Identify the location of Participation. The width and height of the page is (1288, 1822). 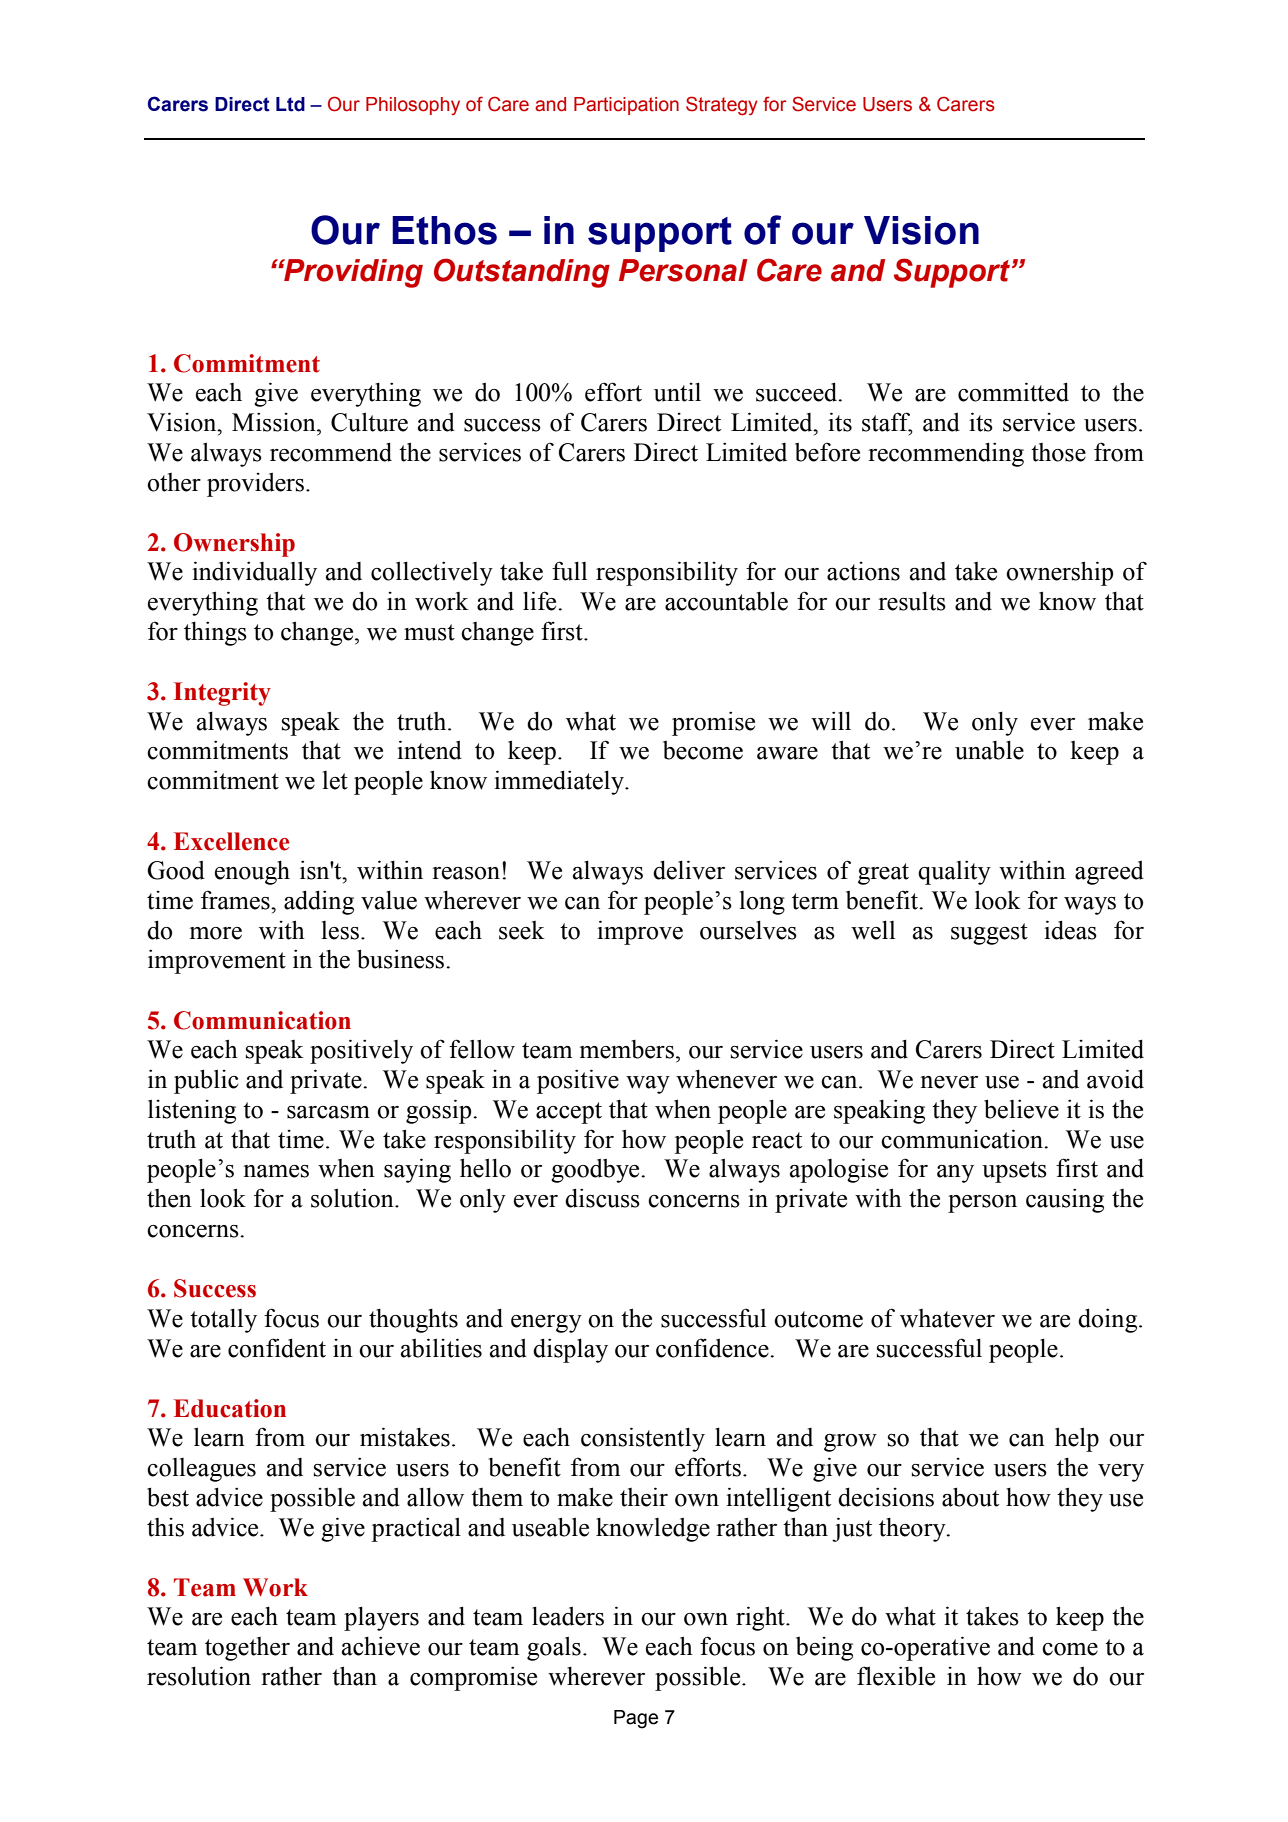
(626, 106).
